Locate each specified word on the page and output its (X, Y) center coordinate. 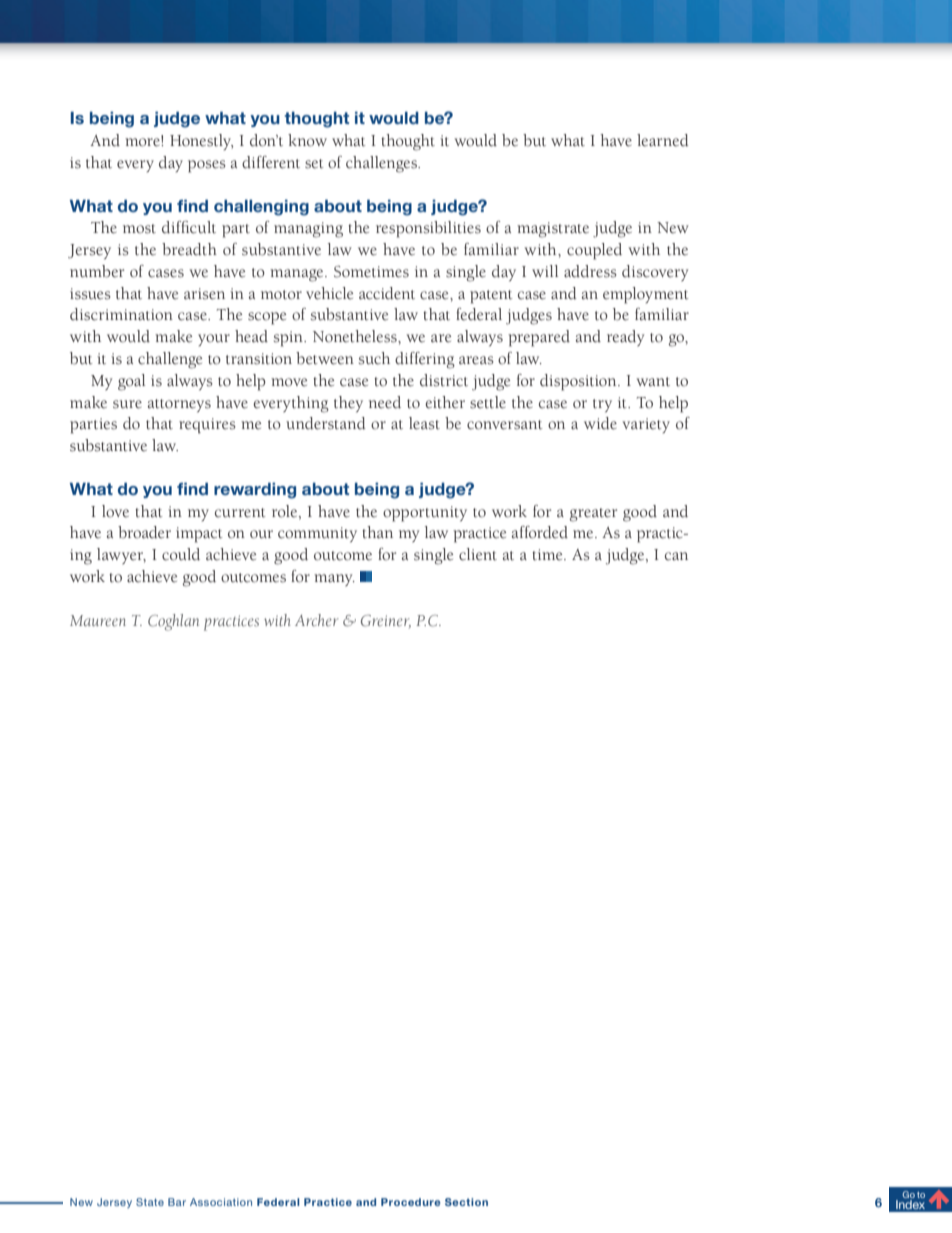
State (150, 1202)
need (385, 402)
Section (466, 1202)
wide (600, 423)
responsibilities (428, 229)
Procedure (411, 1202)
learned (663, 140)
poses (207, 166)
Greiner (386, 621)
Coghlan (173, 622)
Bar (177, 1202)
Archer (317, 620)
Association (221, 1202)
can (676, 556)
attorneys (179, 405)
